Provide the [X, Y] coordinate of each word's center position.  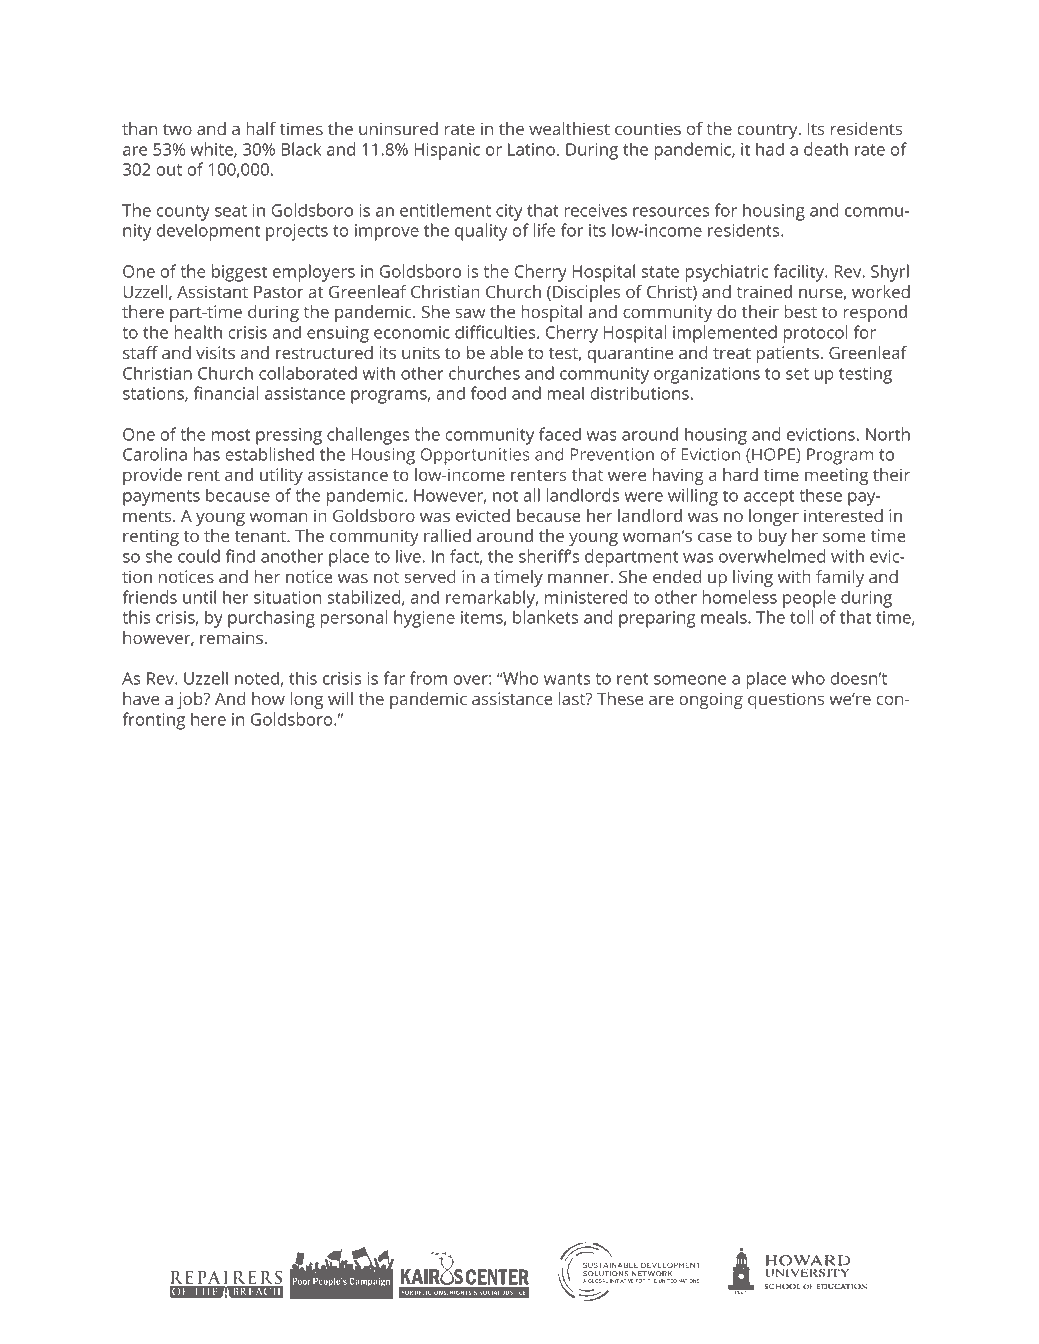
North [888, 434]
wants [567, 679]
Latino [531, 149]
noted [257, 678]
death [826, 149]
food [488, 393]
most [231, 435]
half [261, 128]
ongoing [711, 700]
